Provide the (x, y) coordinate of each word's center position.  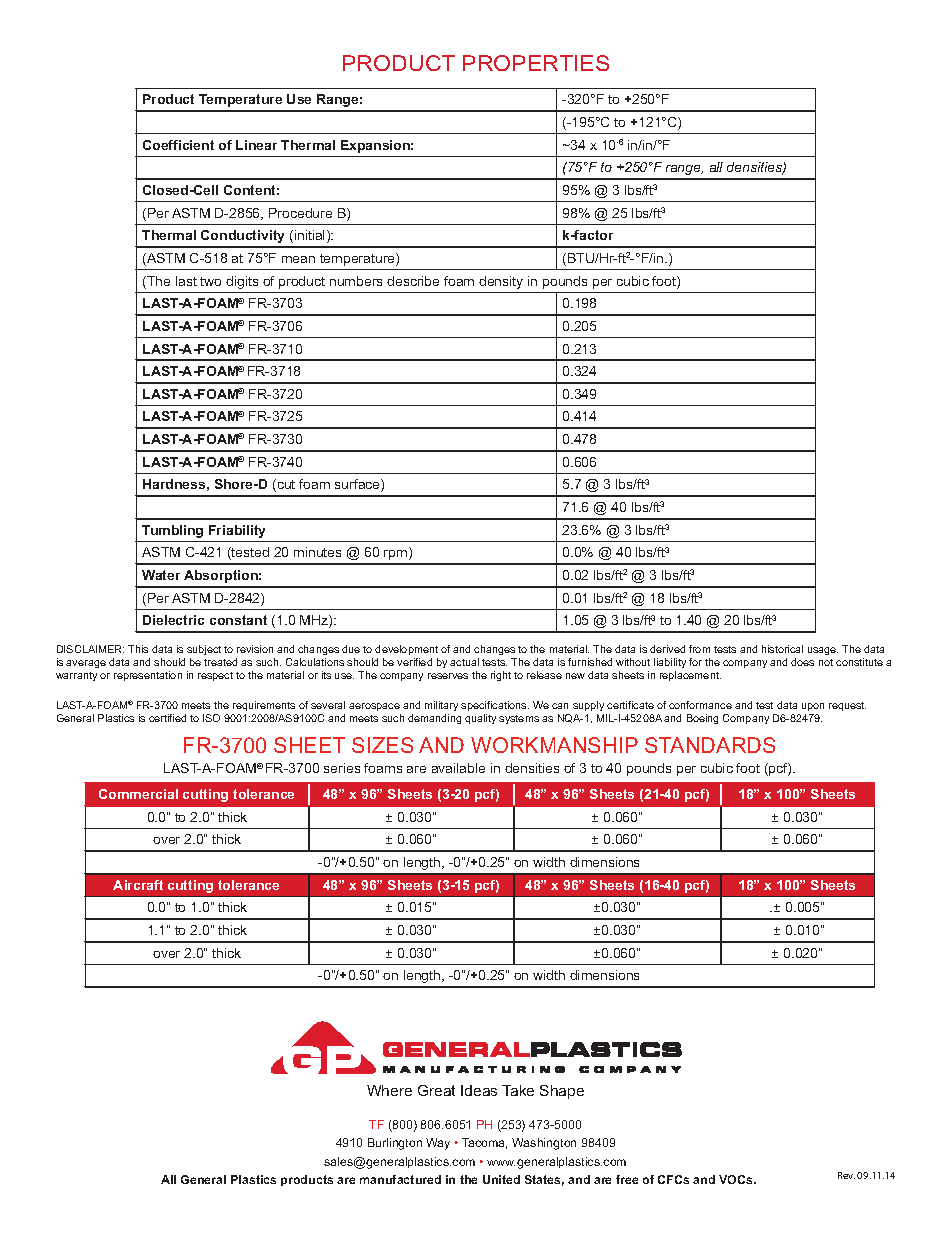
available (458, 768)
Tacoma (484, 1143)
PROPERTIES (536, 63)
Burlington (395, 1144)
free (627, 1179)
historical (782, 649)
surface (358, 485)
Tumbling (172, 531)
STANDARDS (710, 745)
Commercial (138, 794)
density (501, 282)
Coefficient (178, 145)
